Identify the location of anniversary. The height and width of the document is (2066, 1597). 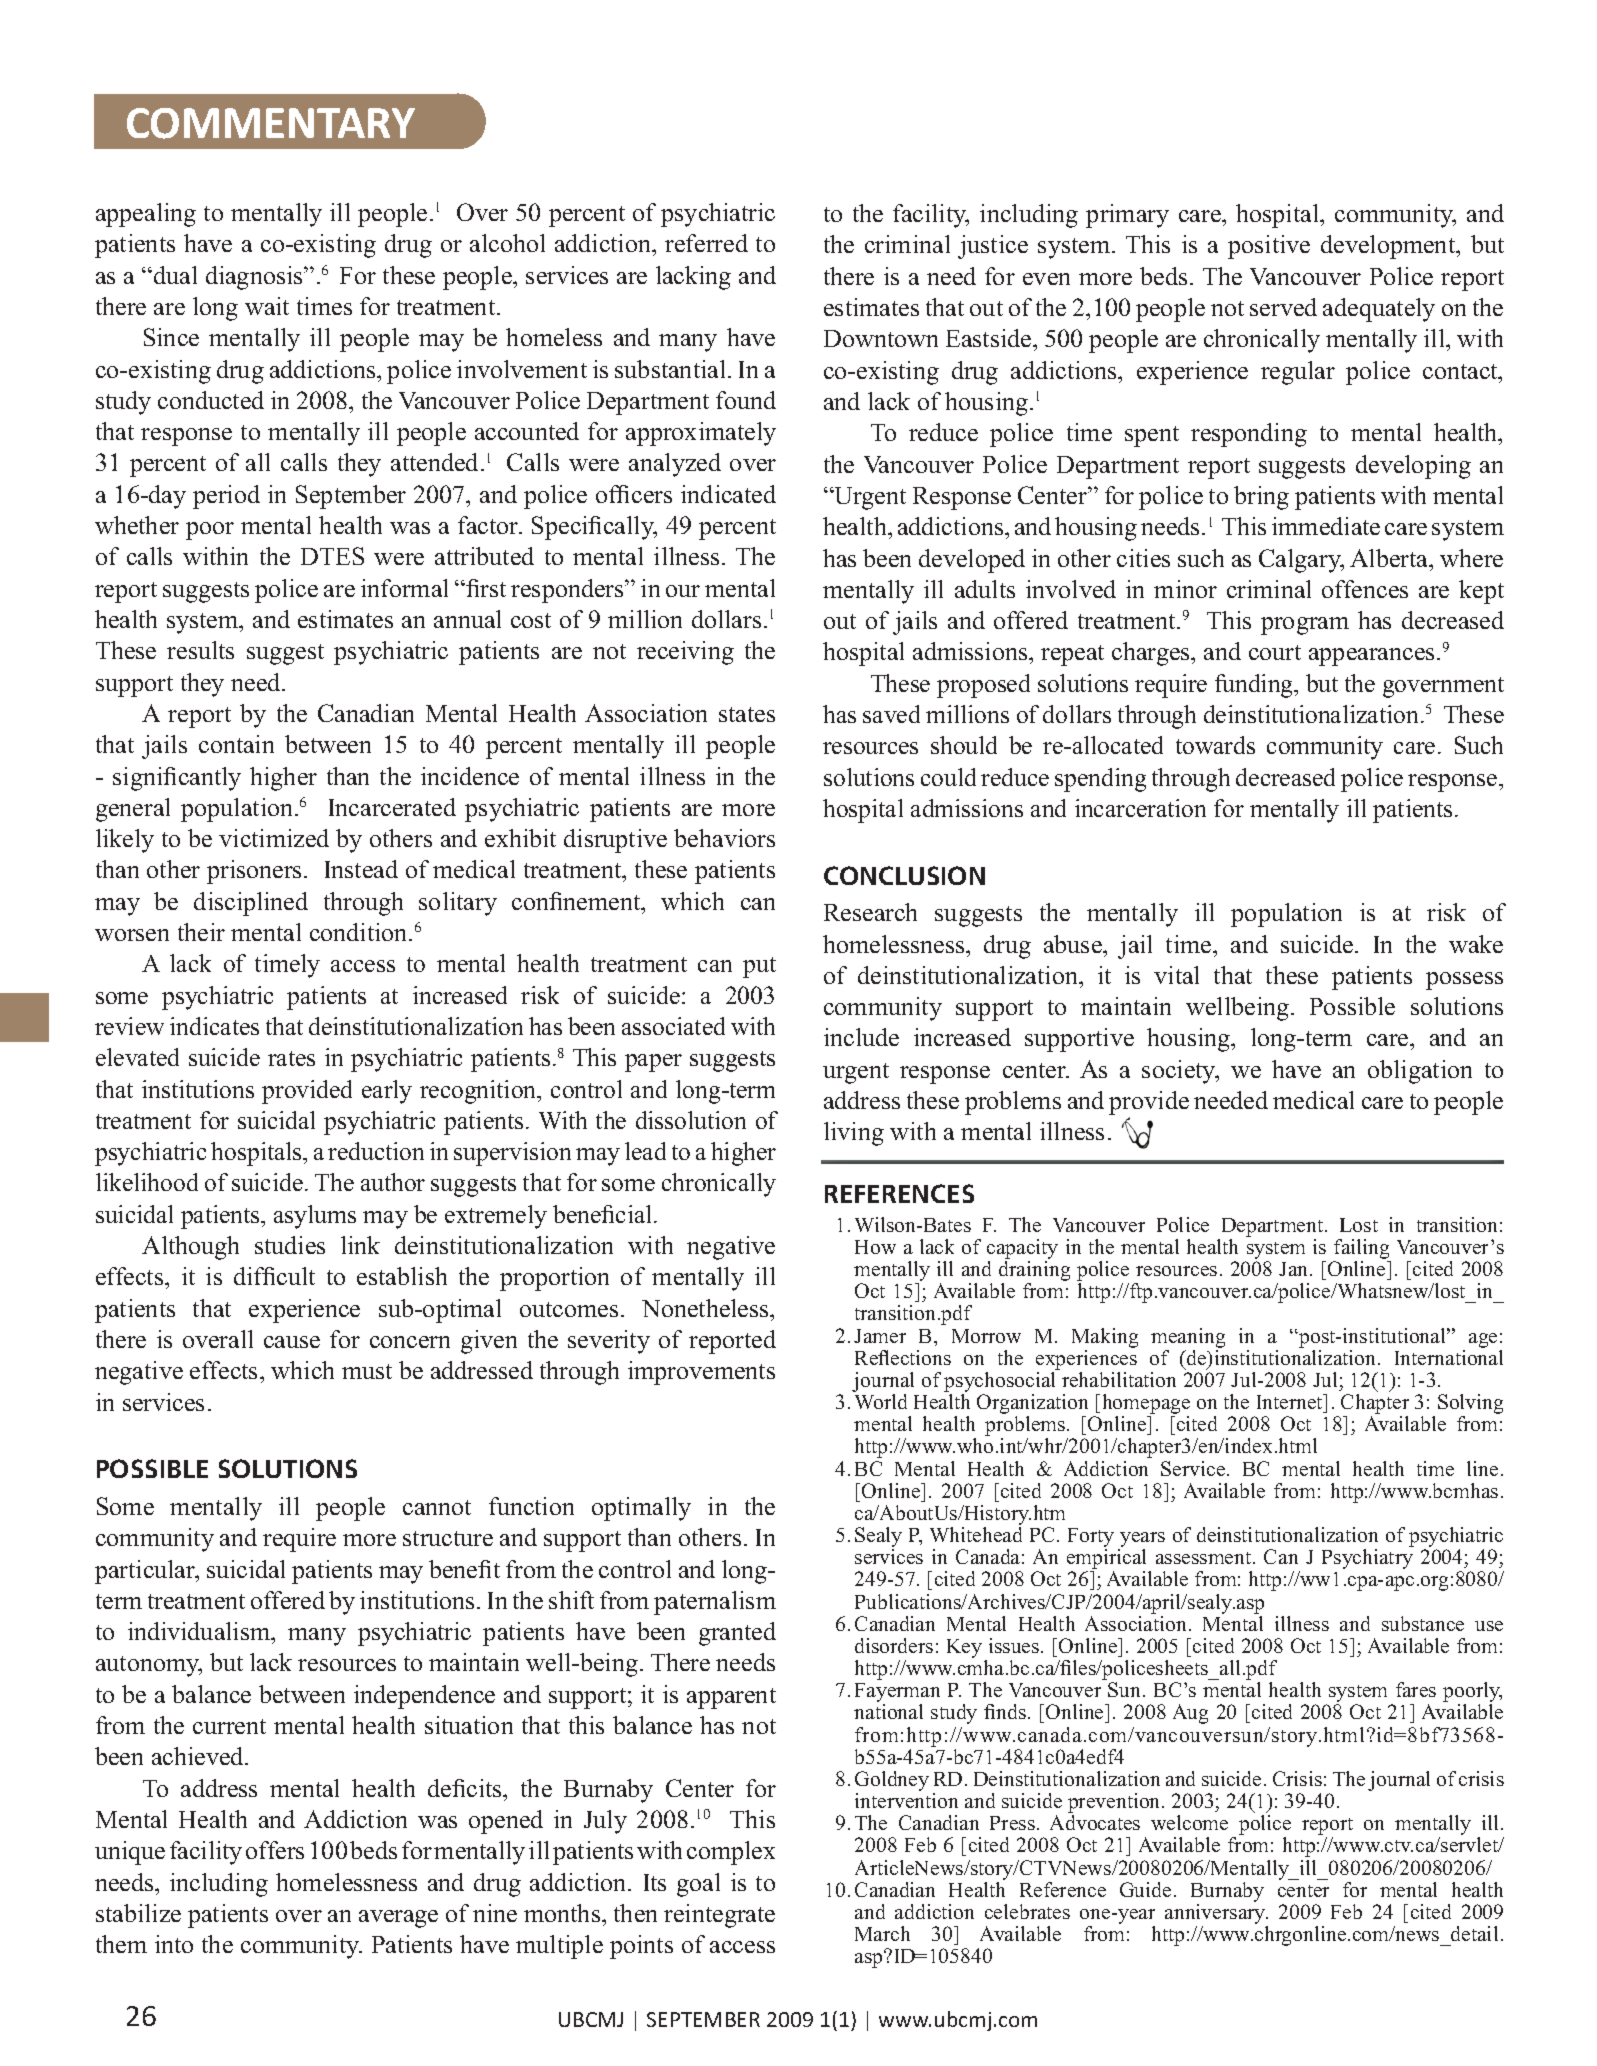
(1216, 1915).
